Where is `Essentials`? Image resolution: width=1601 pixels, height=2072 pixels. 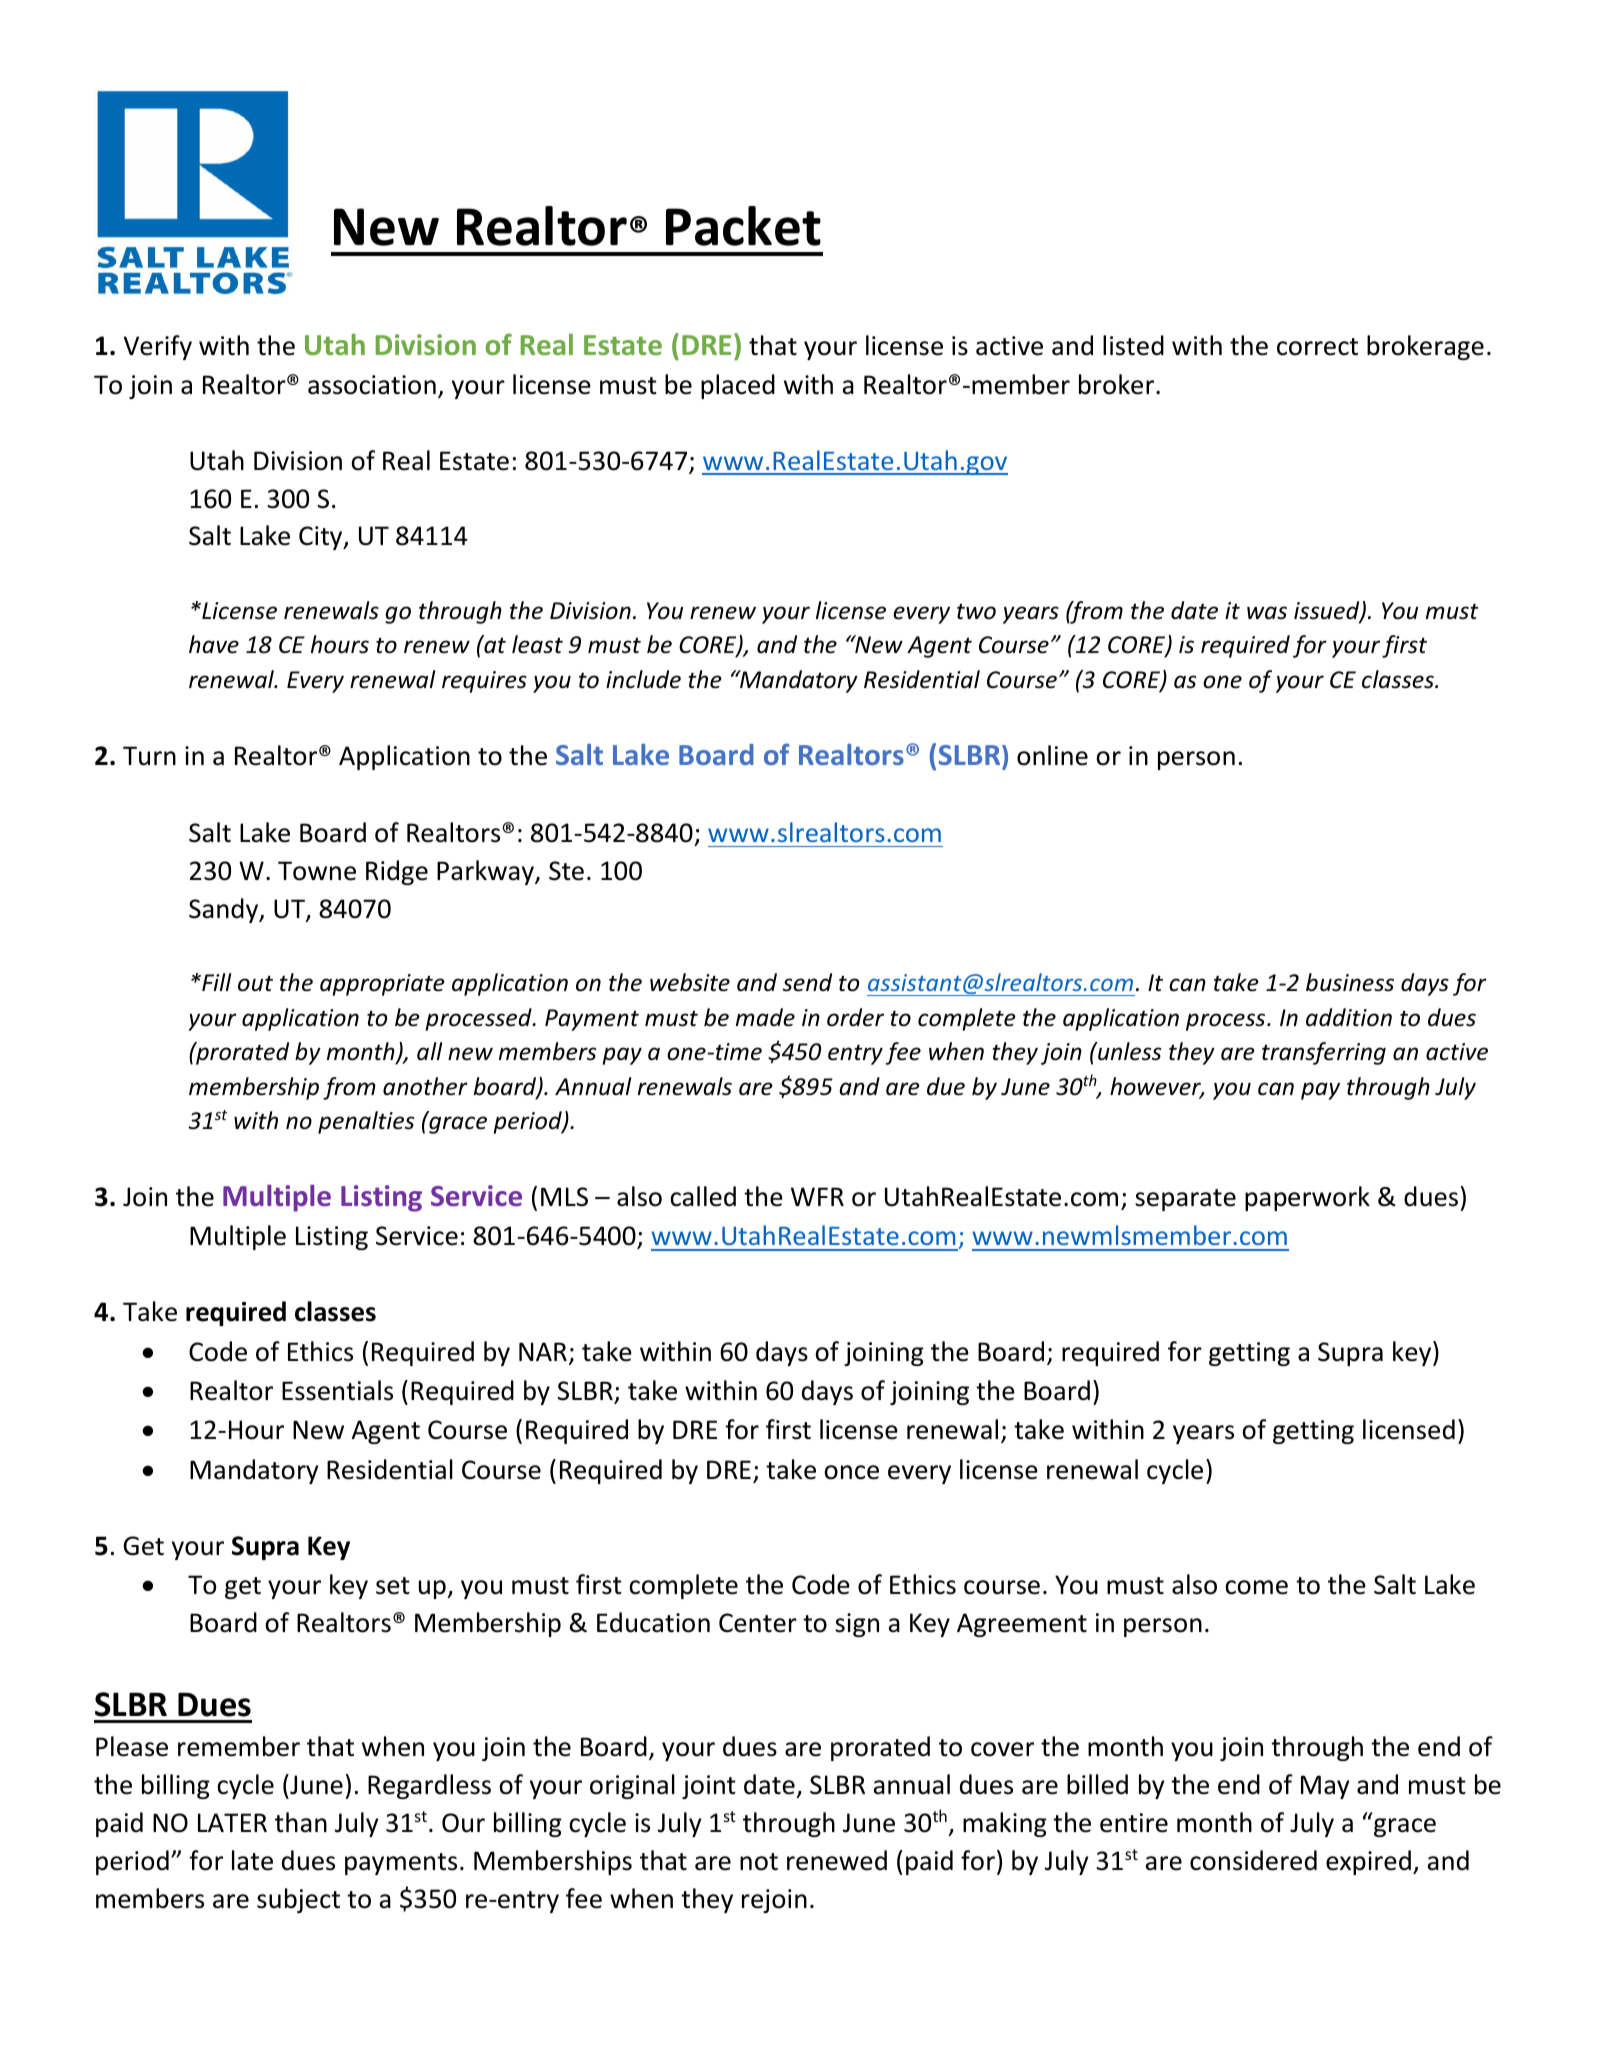
Essentials is located at coordinates (337, 1390).
